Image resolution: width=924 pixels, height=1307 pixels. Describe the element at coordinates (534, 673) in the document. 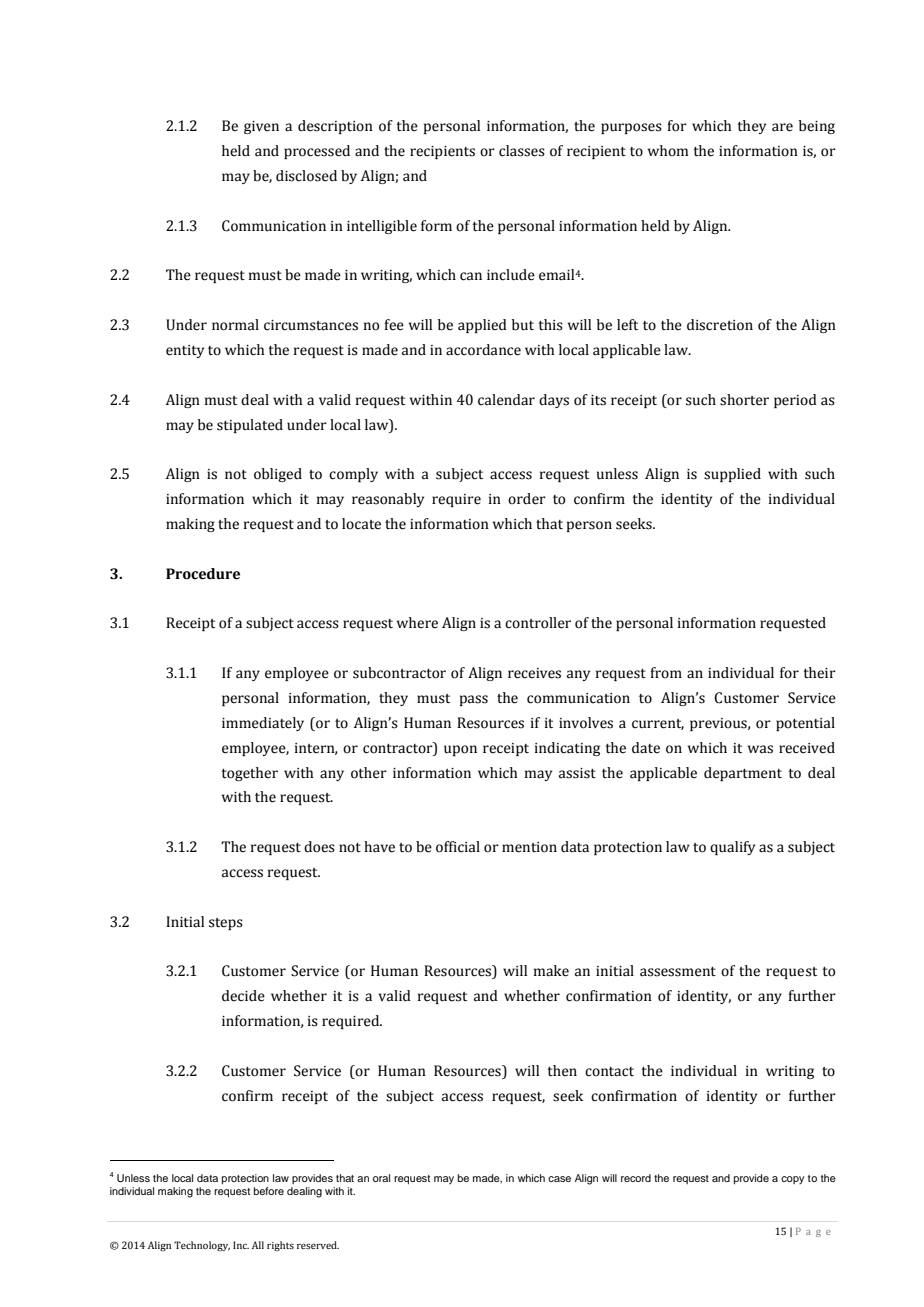

I see `receives` at that location.
